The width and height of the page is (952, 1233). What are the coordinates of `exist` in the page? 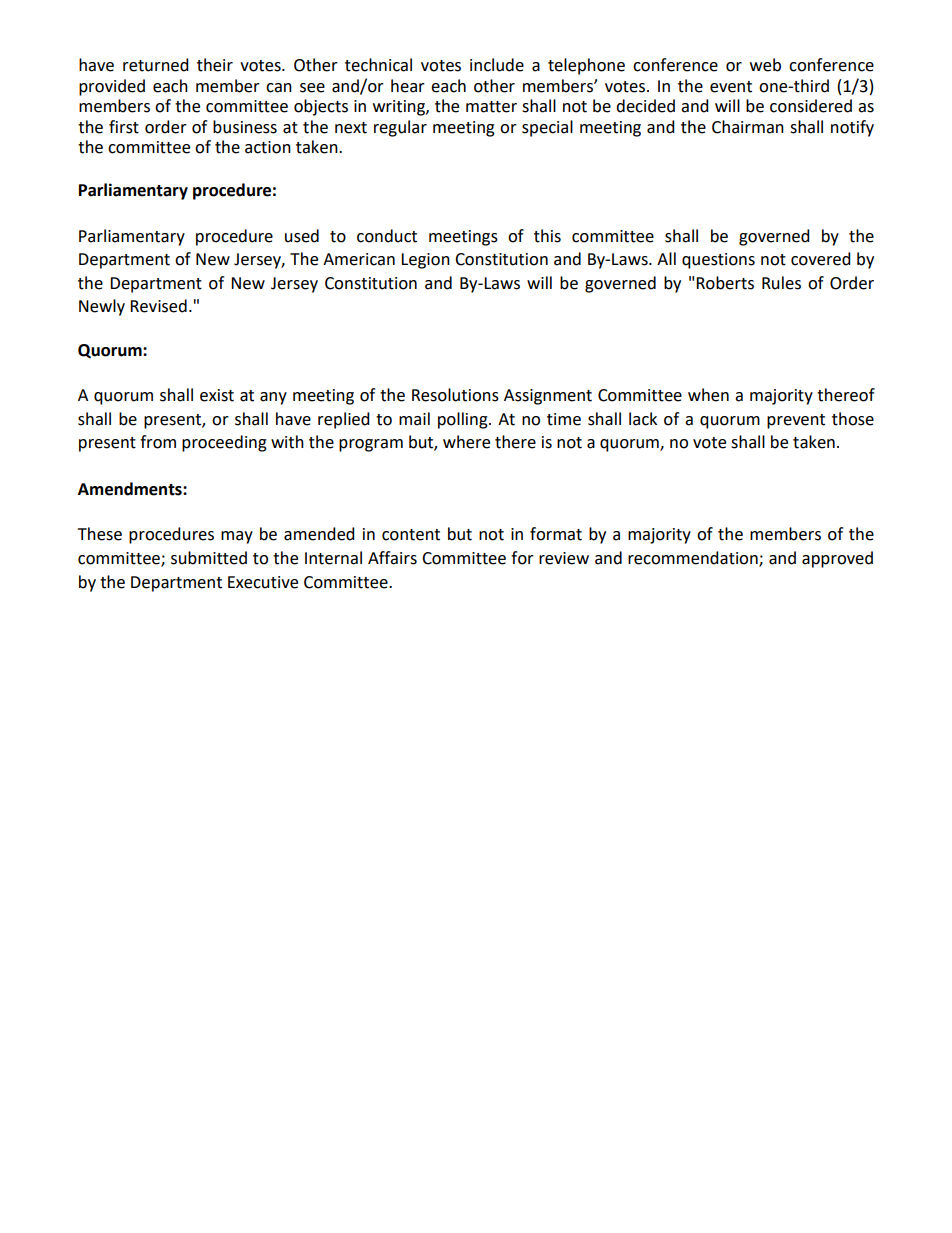 It's located at (217, 395).
